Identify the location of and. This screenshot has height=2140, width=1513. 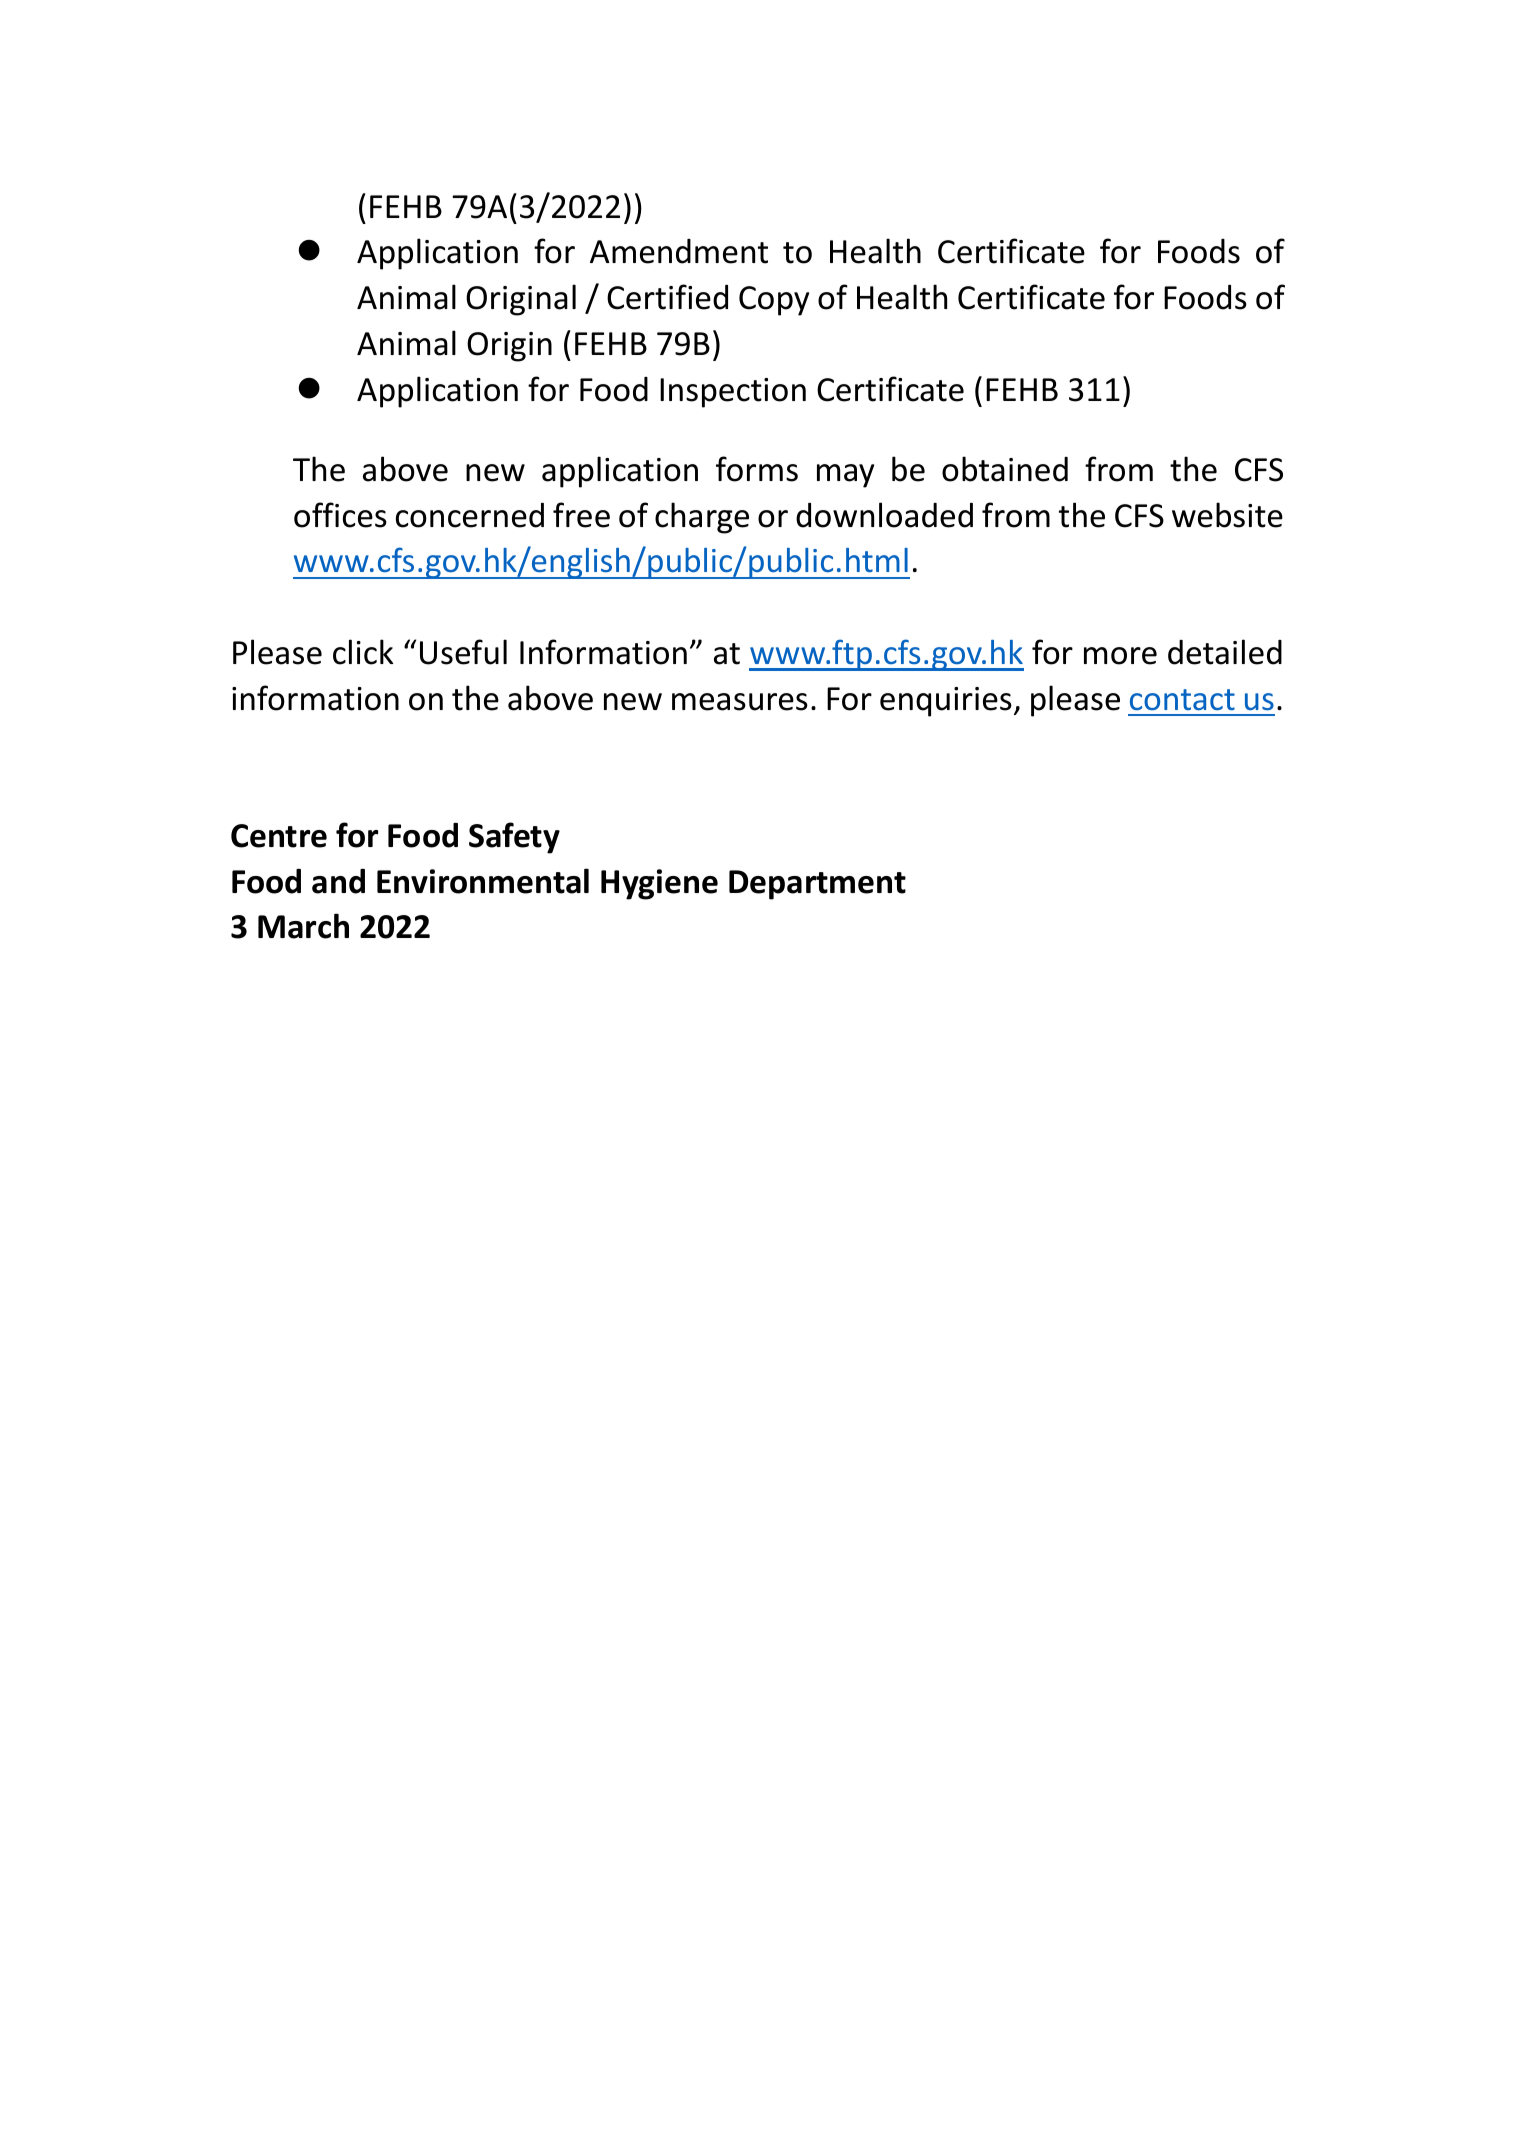
(338, 881).
